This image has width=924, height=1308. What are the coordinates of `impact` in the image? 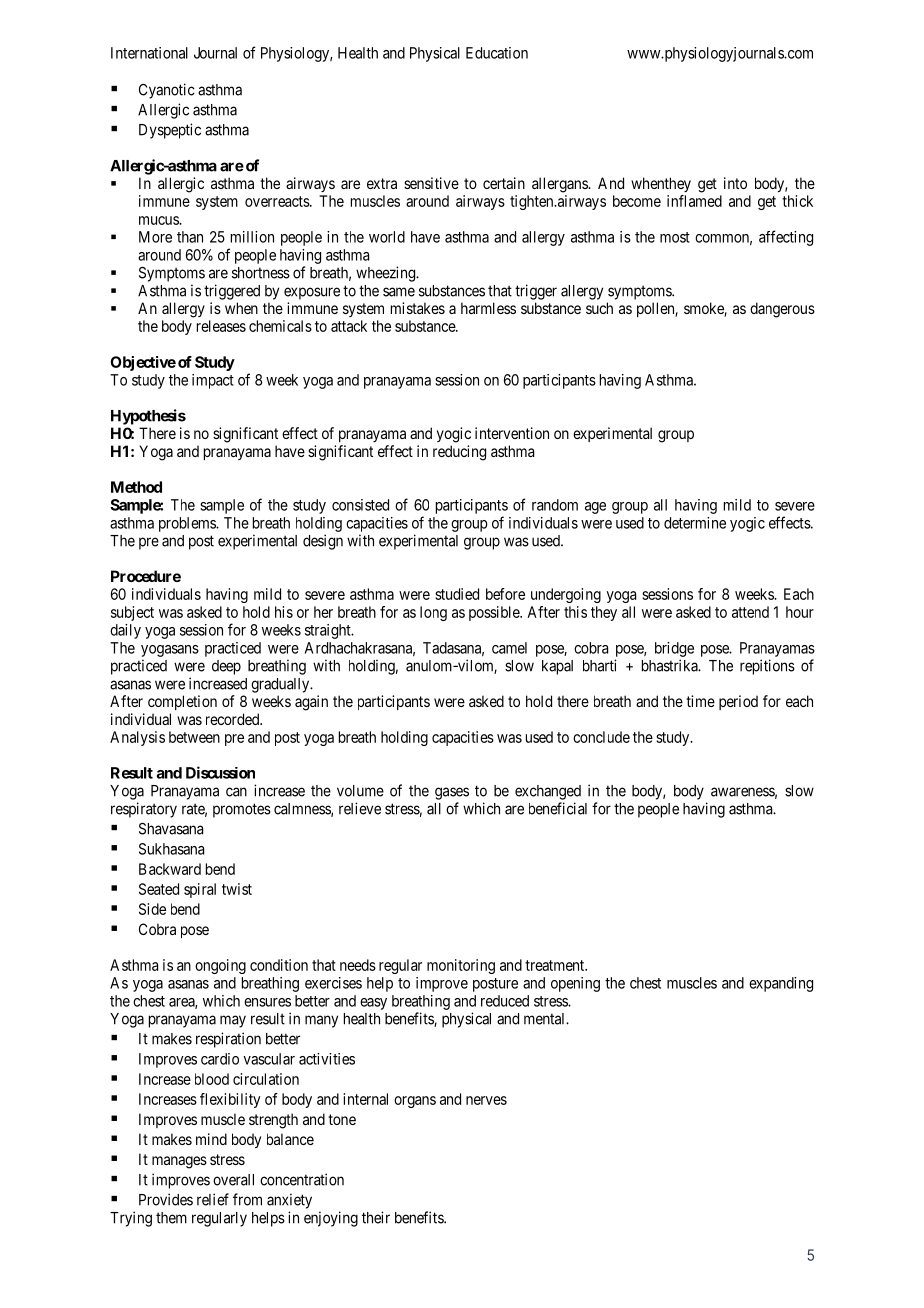 It's located at (213, 381).
